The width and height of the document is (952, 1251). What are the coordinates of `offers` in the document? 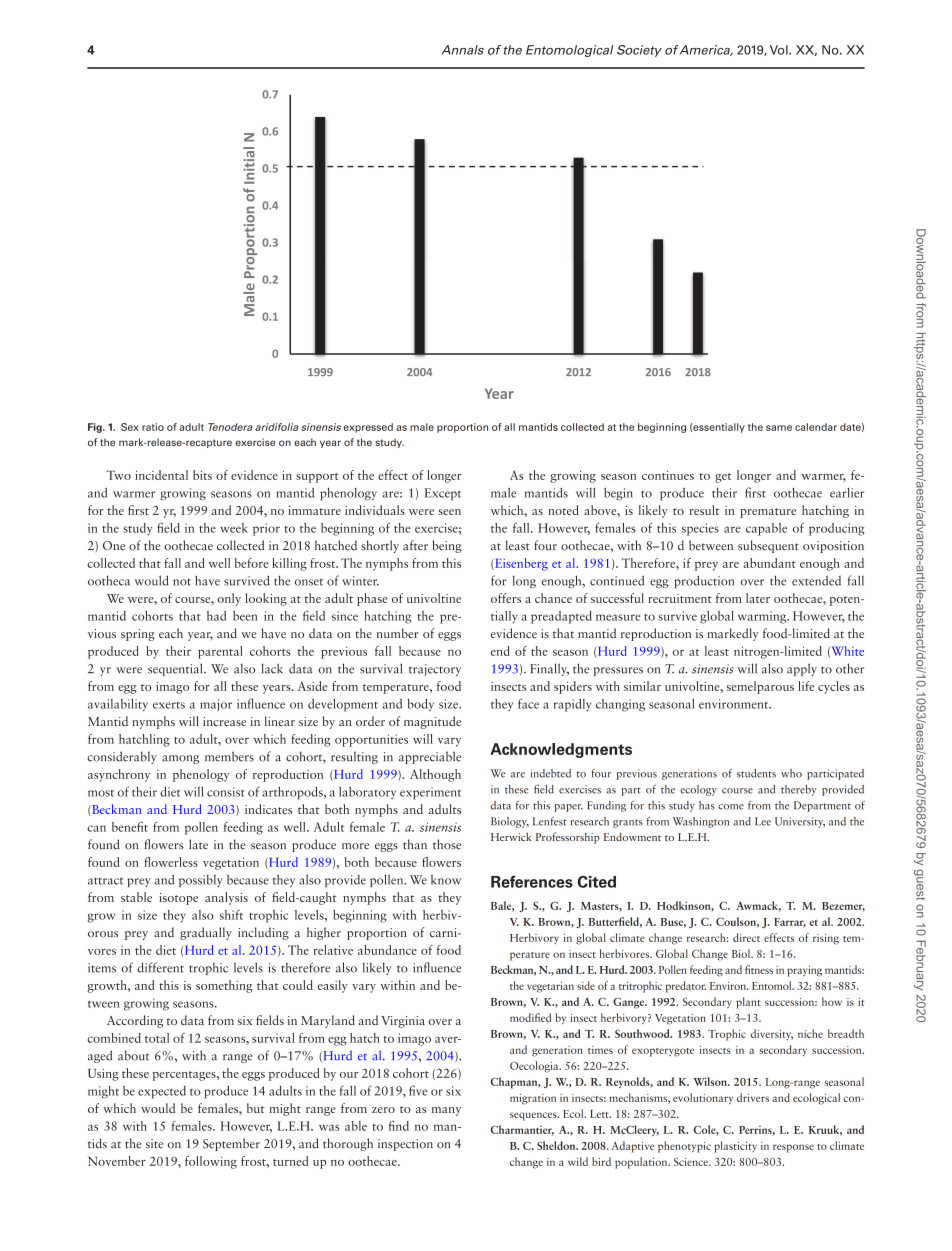 It's located at (506, 598).
